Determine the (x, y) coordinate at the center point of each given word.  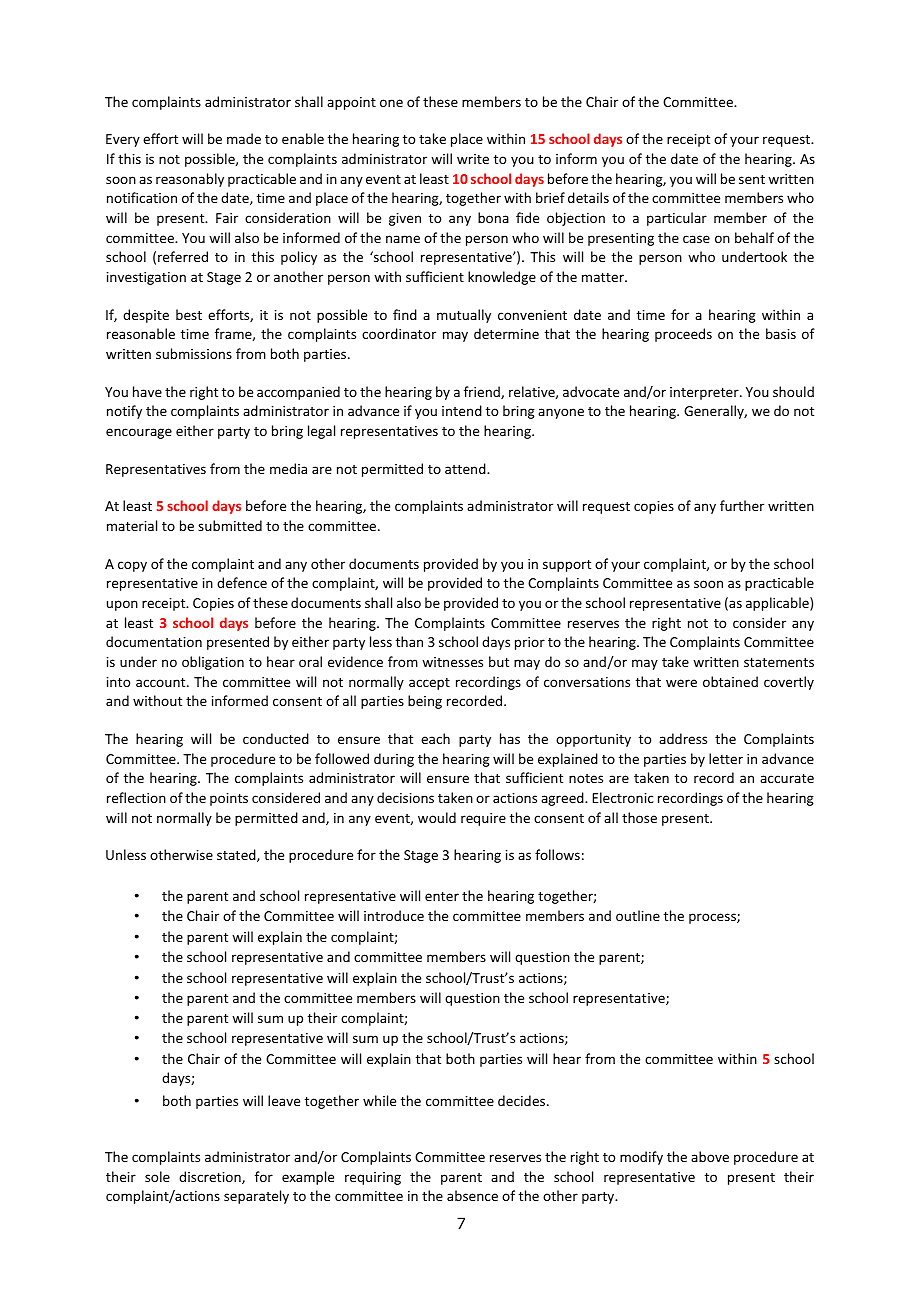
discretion (211, 1177)
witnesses (452, 662)
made (244, 138)
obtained (730, 681)
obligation (213, 663)
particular (677, 219)
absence (472, 1195)
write (473, 159)
